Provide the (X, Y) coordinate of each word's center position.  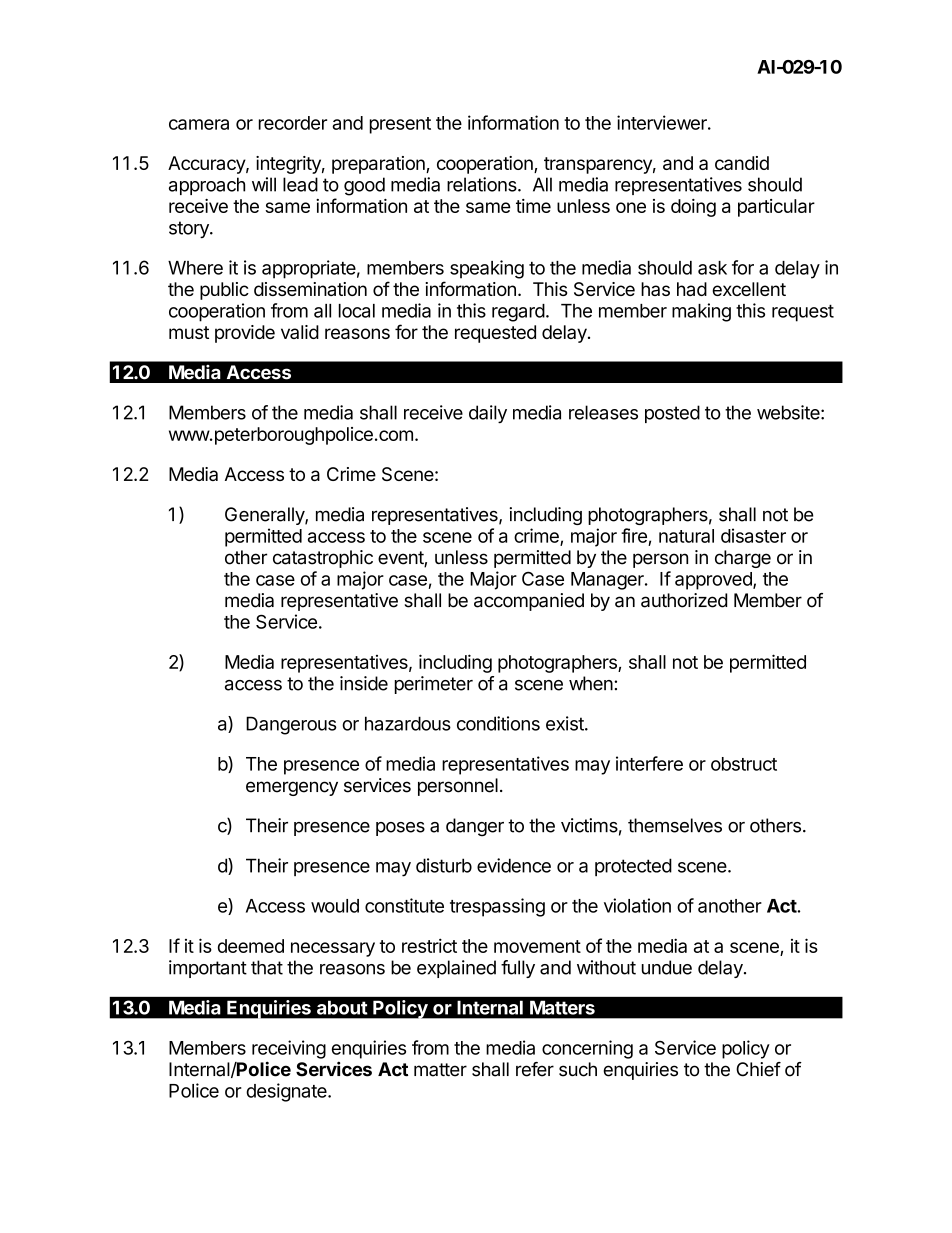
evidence (514, 865)
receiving (289, 1049)
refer (535, 1069)
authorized (684, 600)
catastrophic (323, 559)
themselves (675, 825)
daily (488, 414)
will (264, 184)
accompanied (529, 602)
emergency (292, 788)
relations (483, 184)
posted (672, 414)
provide (245, 334)
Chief (758, 1069)
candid (742, 163)
